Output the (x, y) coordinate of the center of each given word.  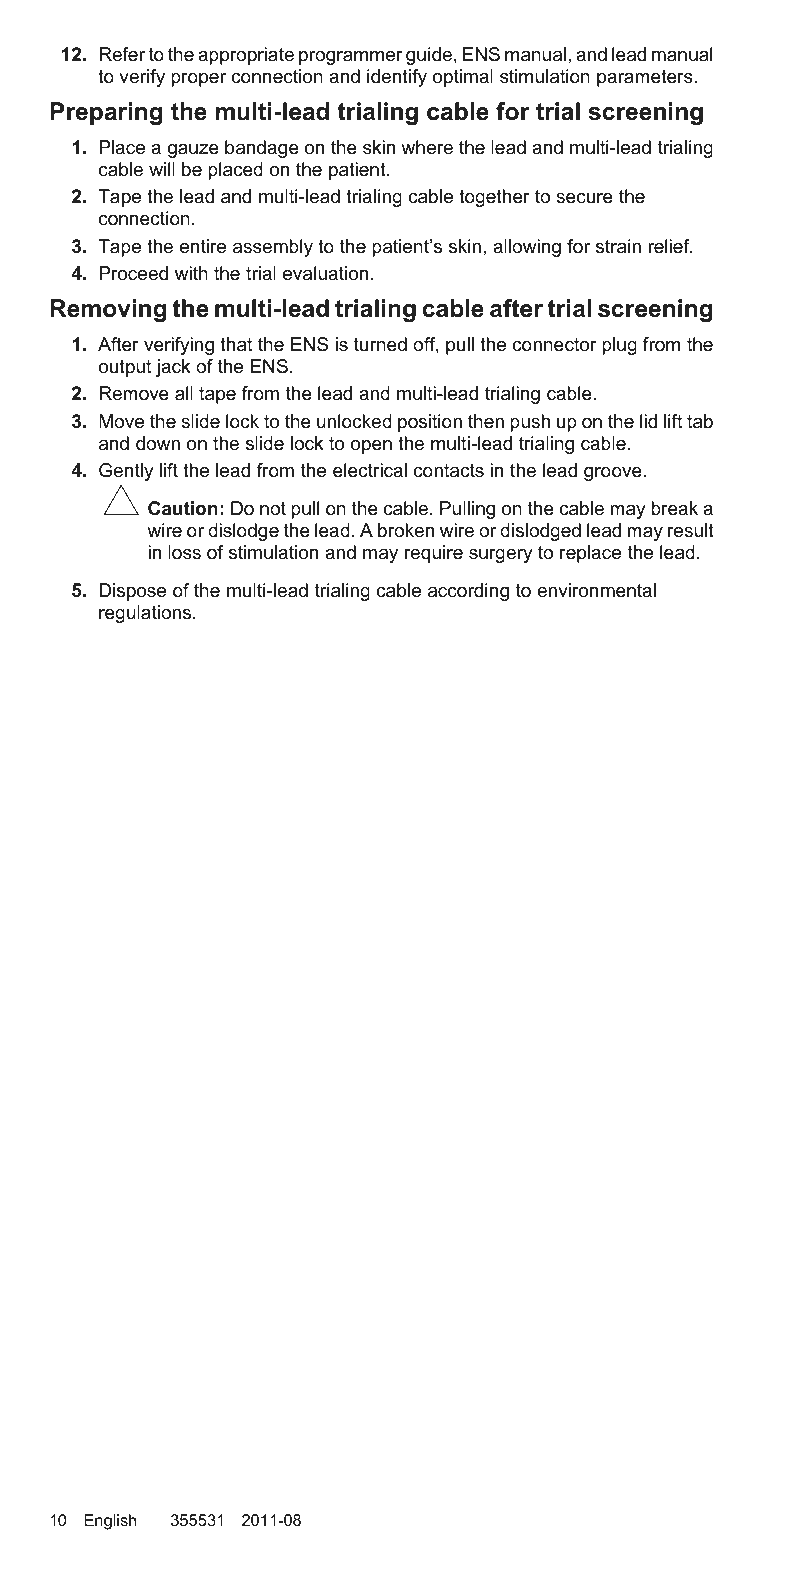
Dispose (132, 592)
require (434, 554)
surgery (501, 556)
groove (614, 474)
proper (198, 80)
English (110, 1522)
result (691, 530)
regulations (146, 614)
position (430, 423)
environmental (596, 590)
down (158, 443)
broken (406, 530)
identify (397, 78)
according (468, 592)
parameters (646, 78)
